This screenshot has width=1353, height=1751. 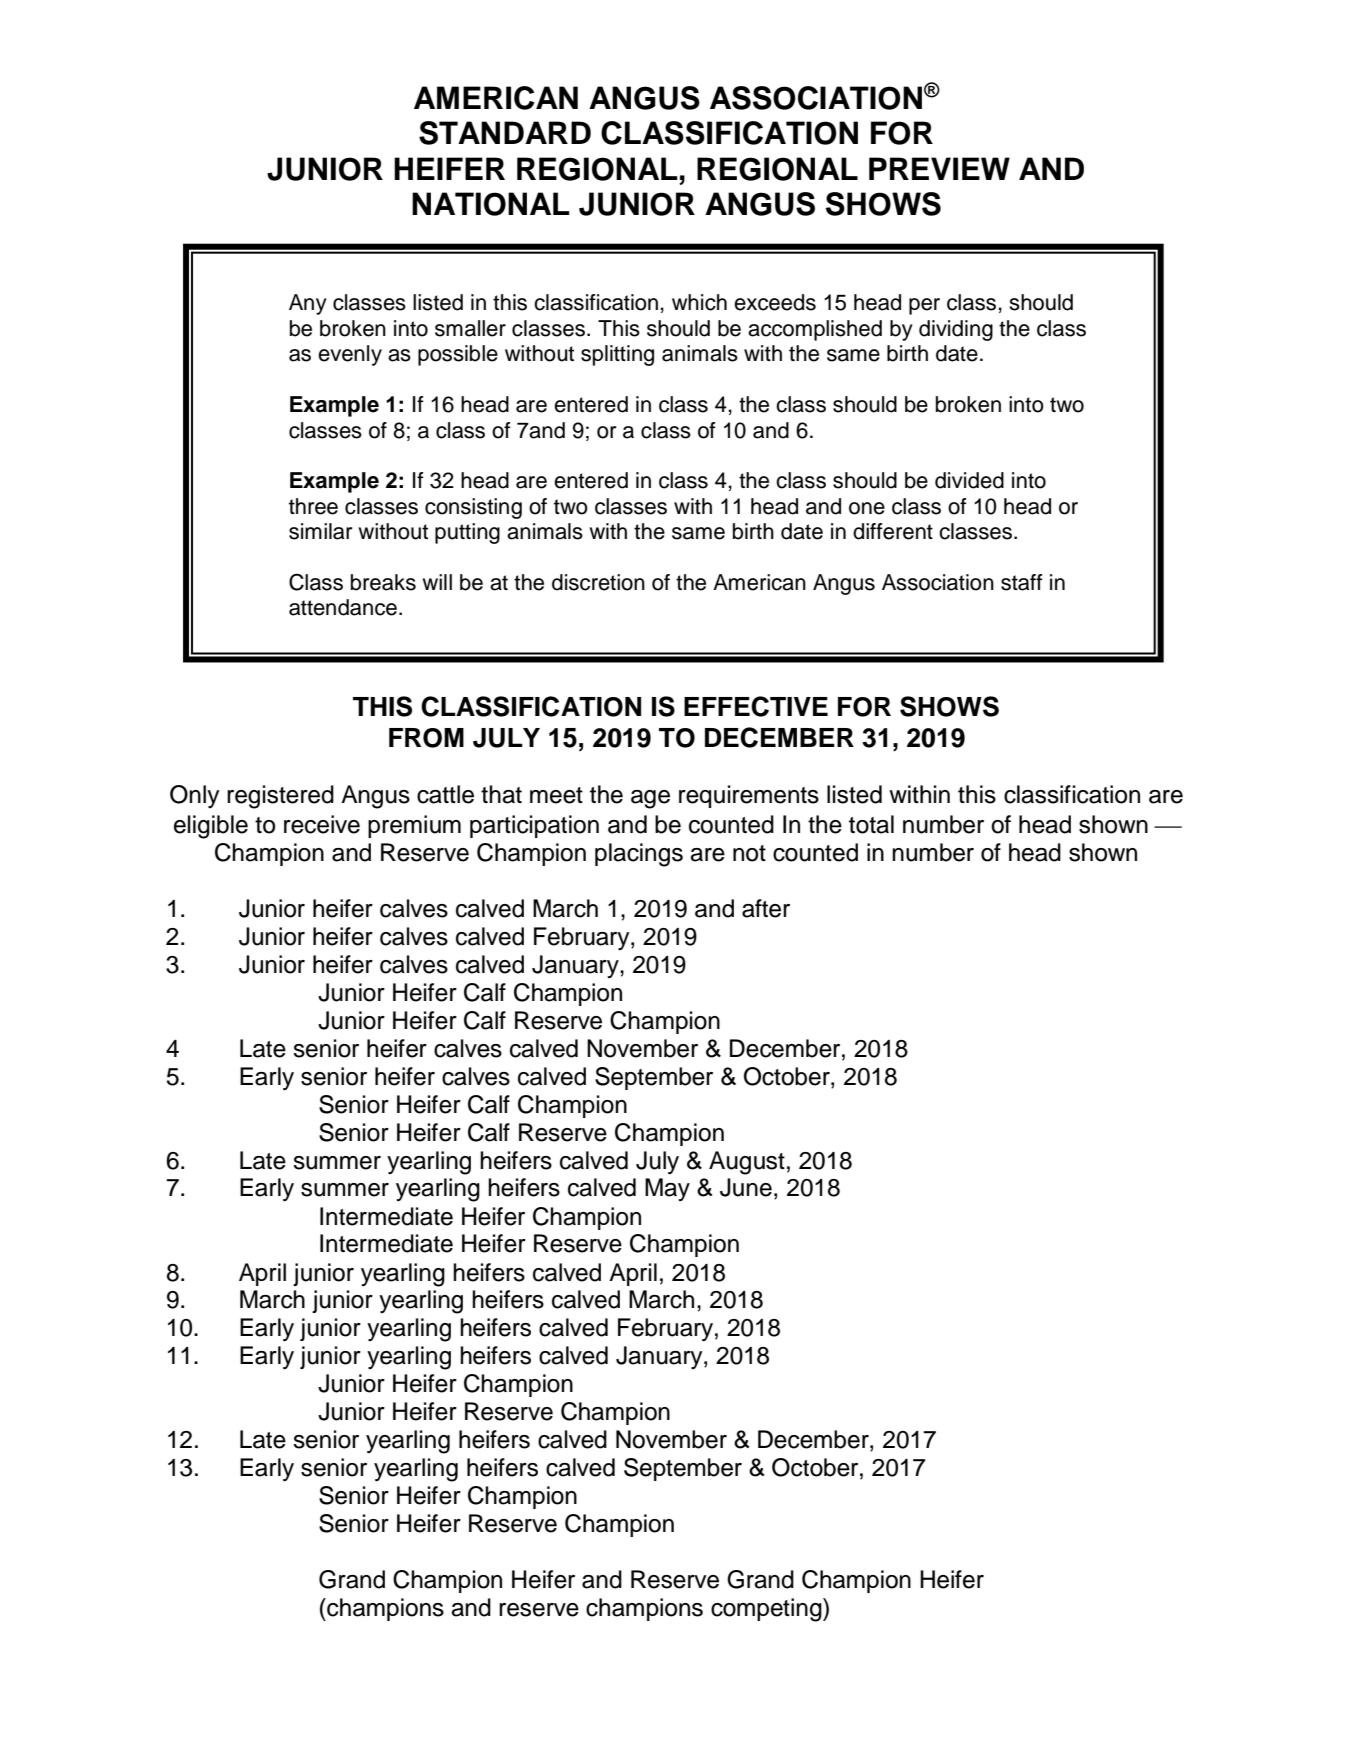 I want to click on registered, so click(x=280, y=797).
